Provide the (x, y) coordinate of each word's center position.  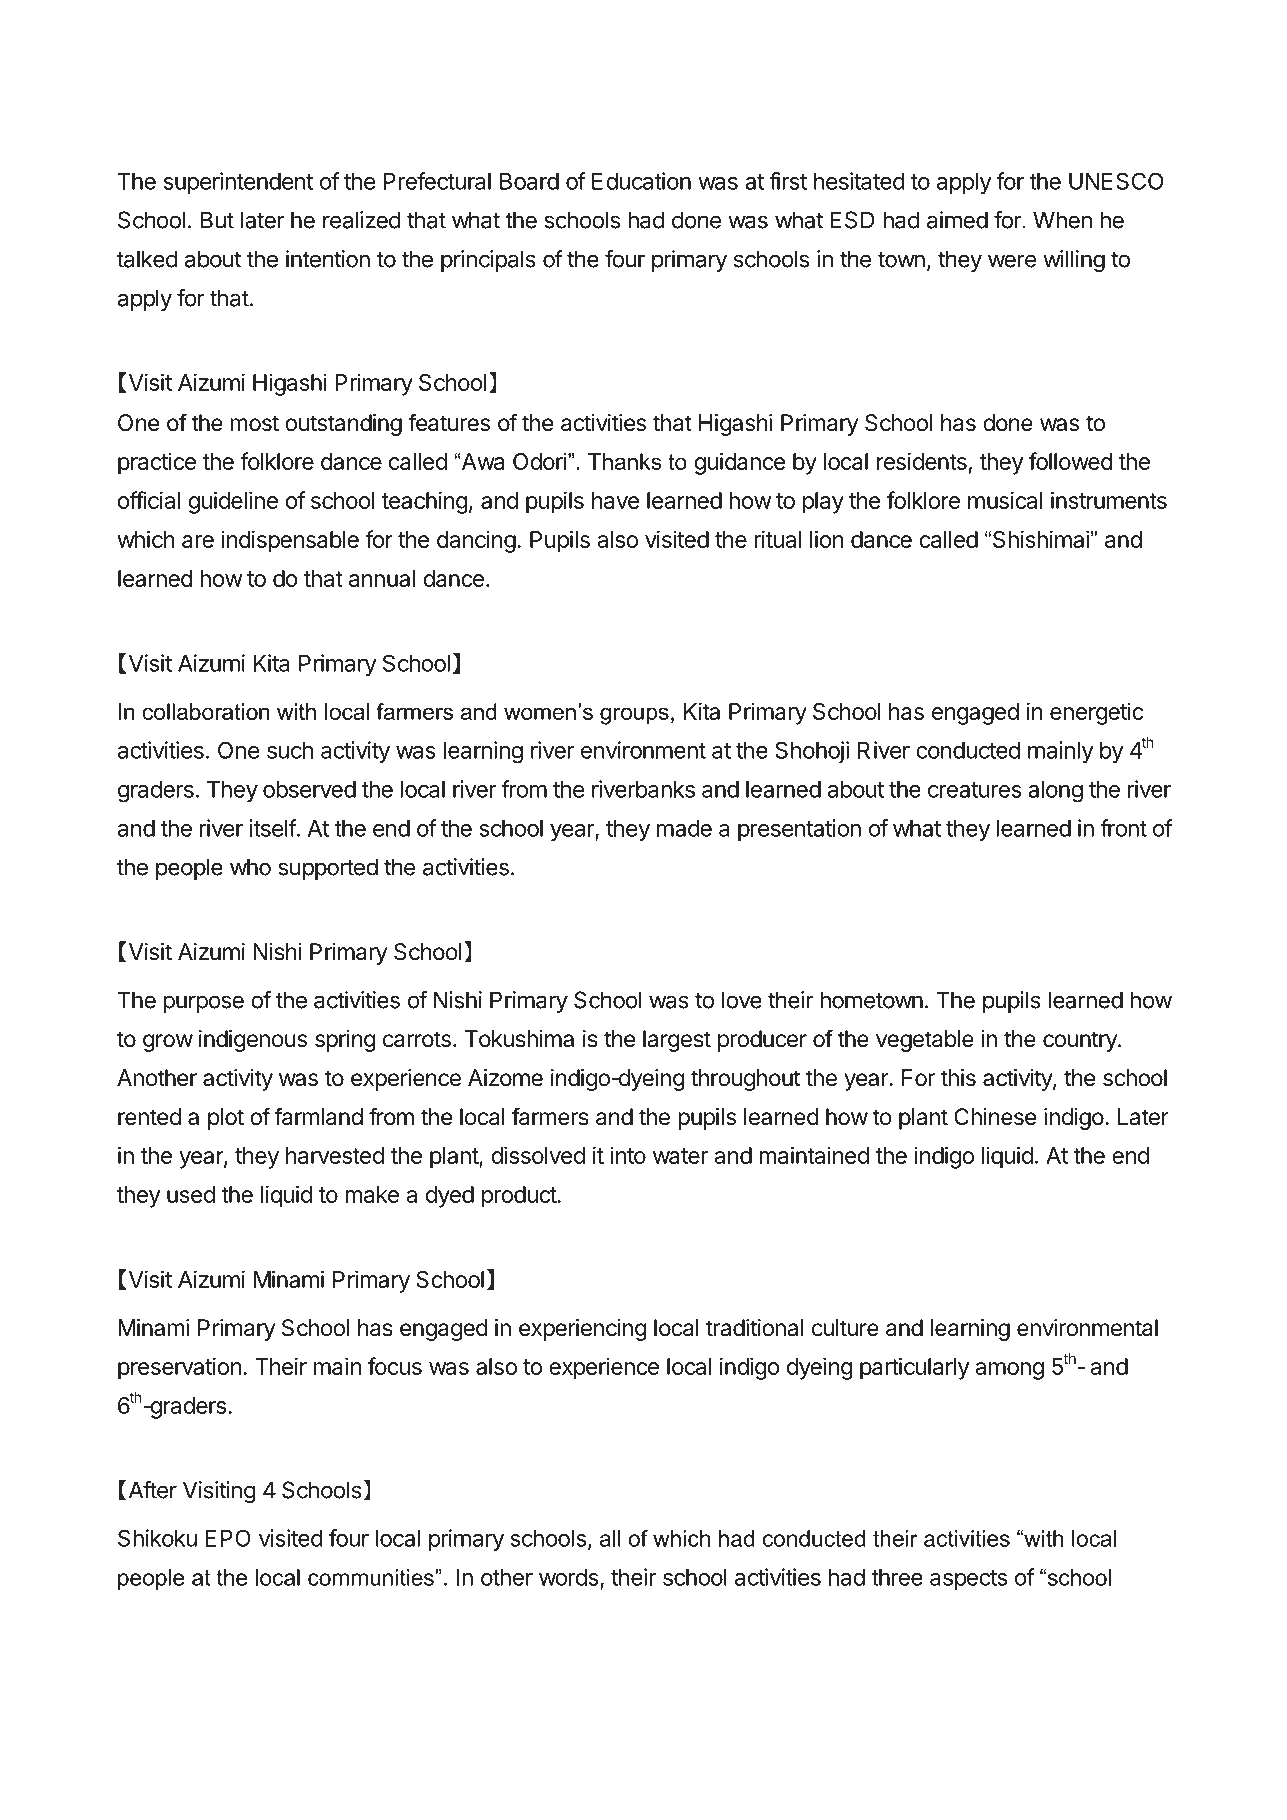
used (191, 1194)
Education (641, 181)
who (250, 867)
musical (1005, 500)
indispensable (290, 541)
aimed (957, 220)
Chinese (995, 1117)
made (684, 828)
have (615, 500)
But (217, 220)
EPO (228, 1538)
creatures (975, 790)
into (628, 1155)
